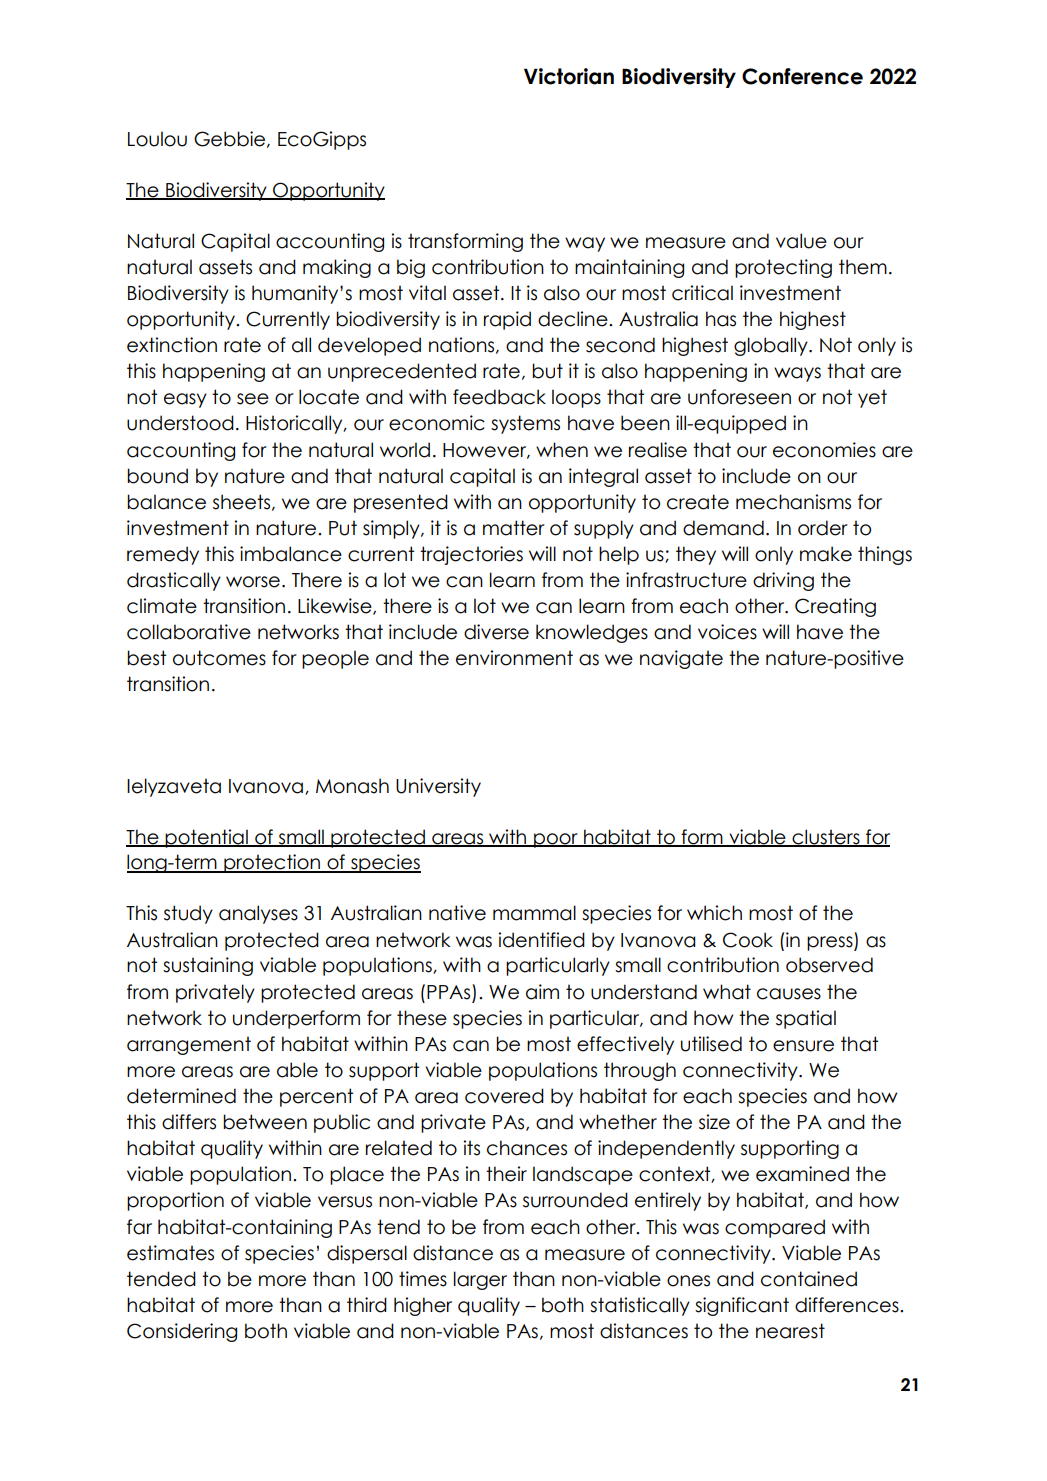 This screenshot has width=1047, height=1481. What do you see at coordinates (793, 502) in the screenshot?
I see `mechanisms` at bounding box center [793, 502].
